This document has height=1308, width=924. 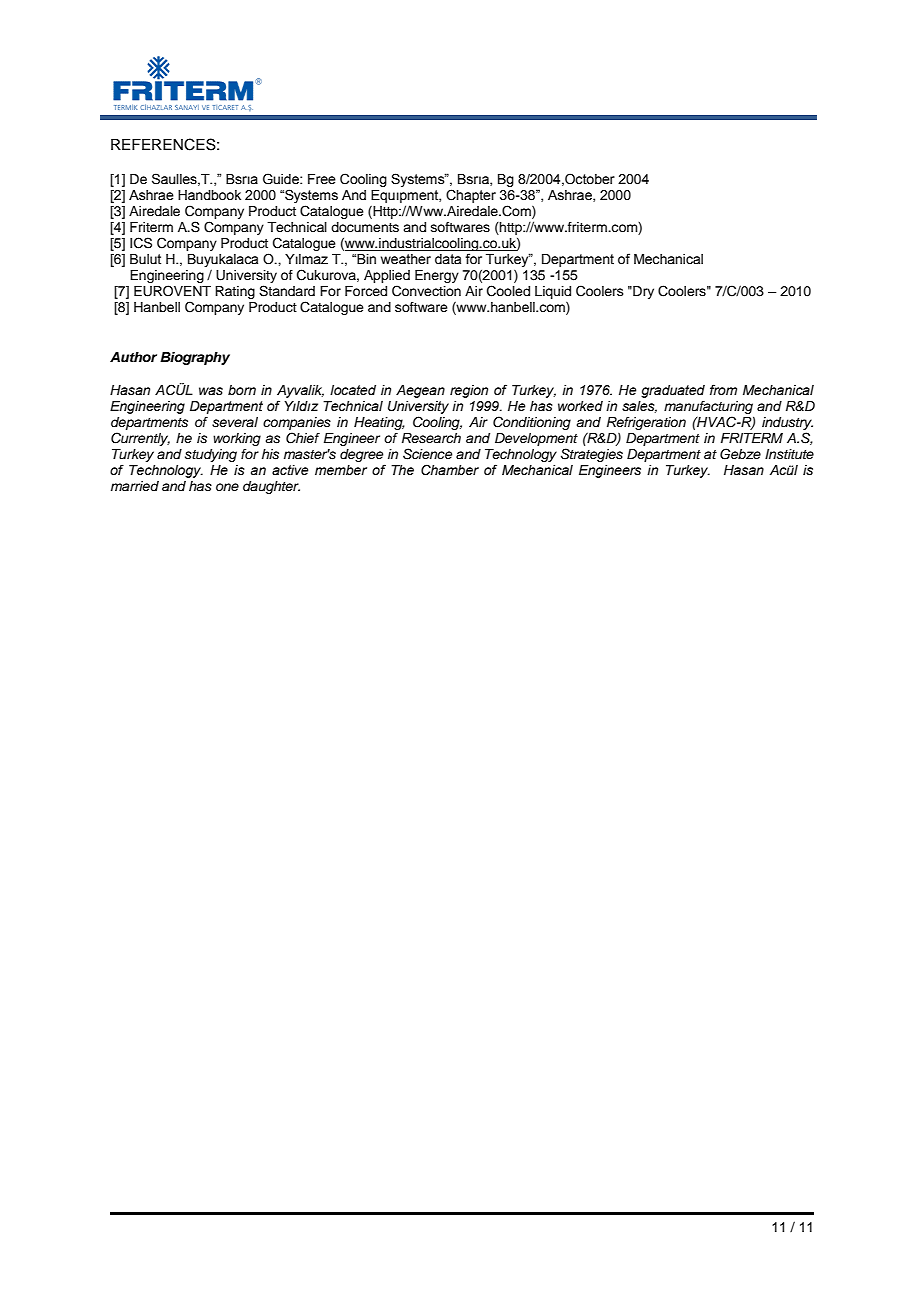 I want to click on was, so click(x=211, y=391).
